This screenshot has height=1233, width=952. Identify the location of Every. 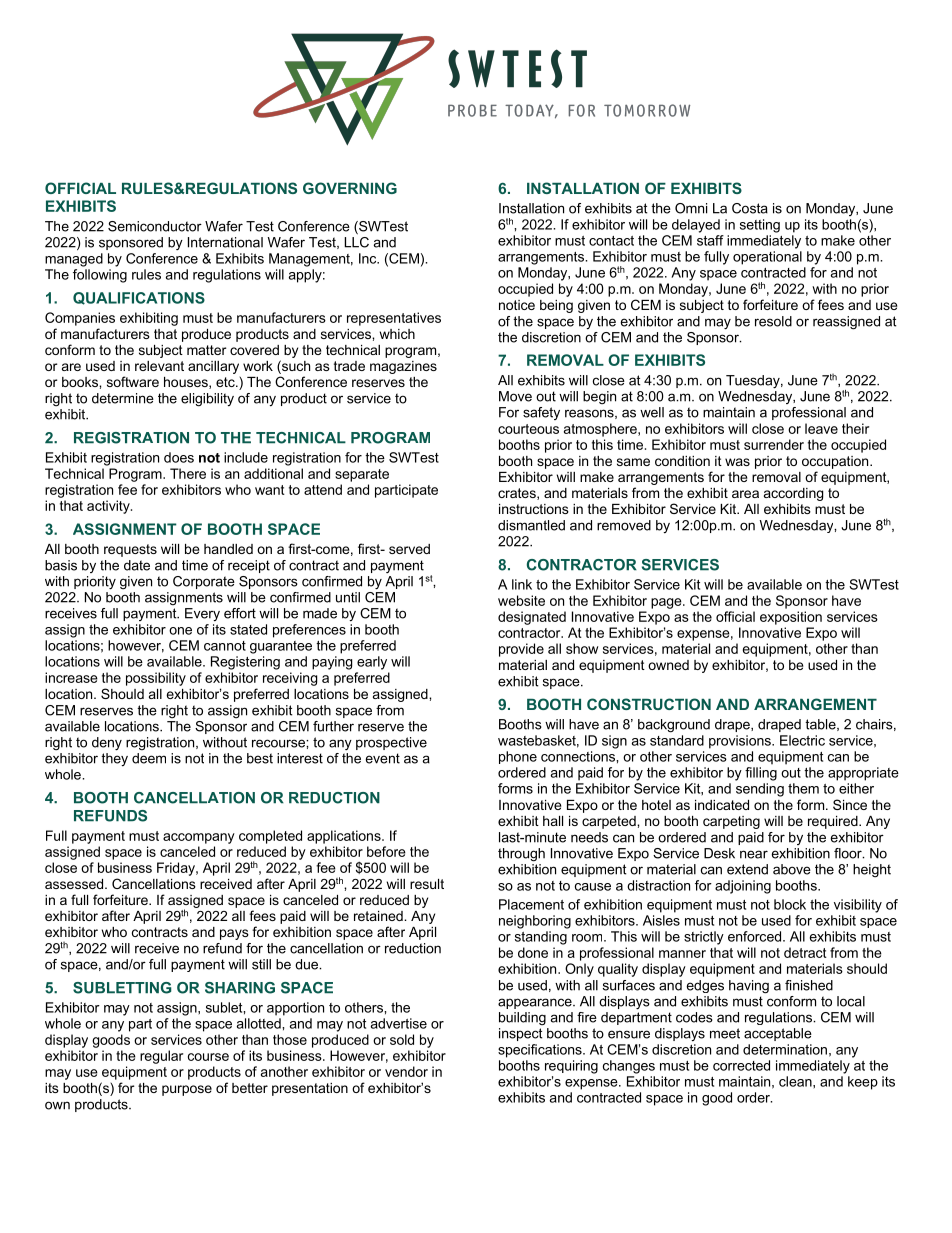
(202, 614).
